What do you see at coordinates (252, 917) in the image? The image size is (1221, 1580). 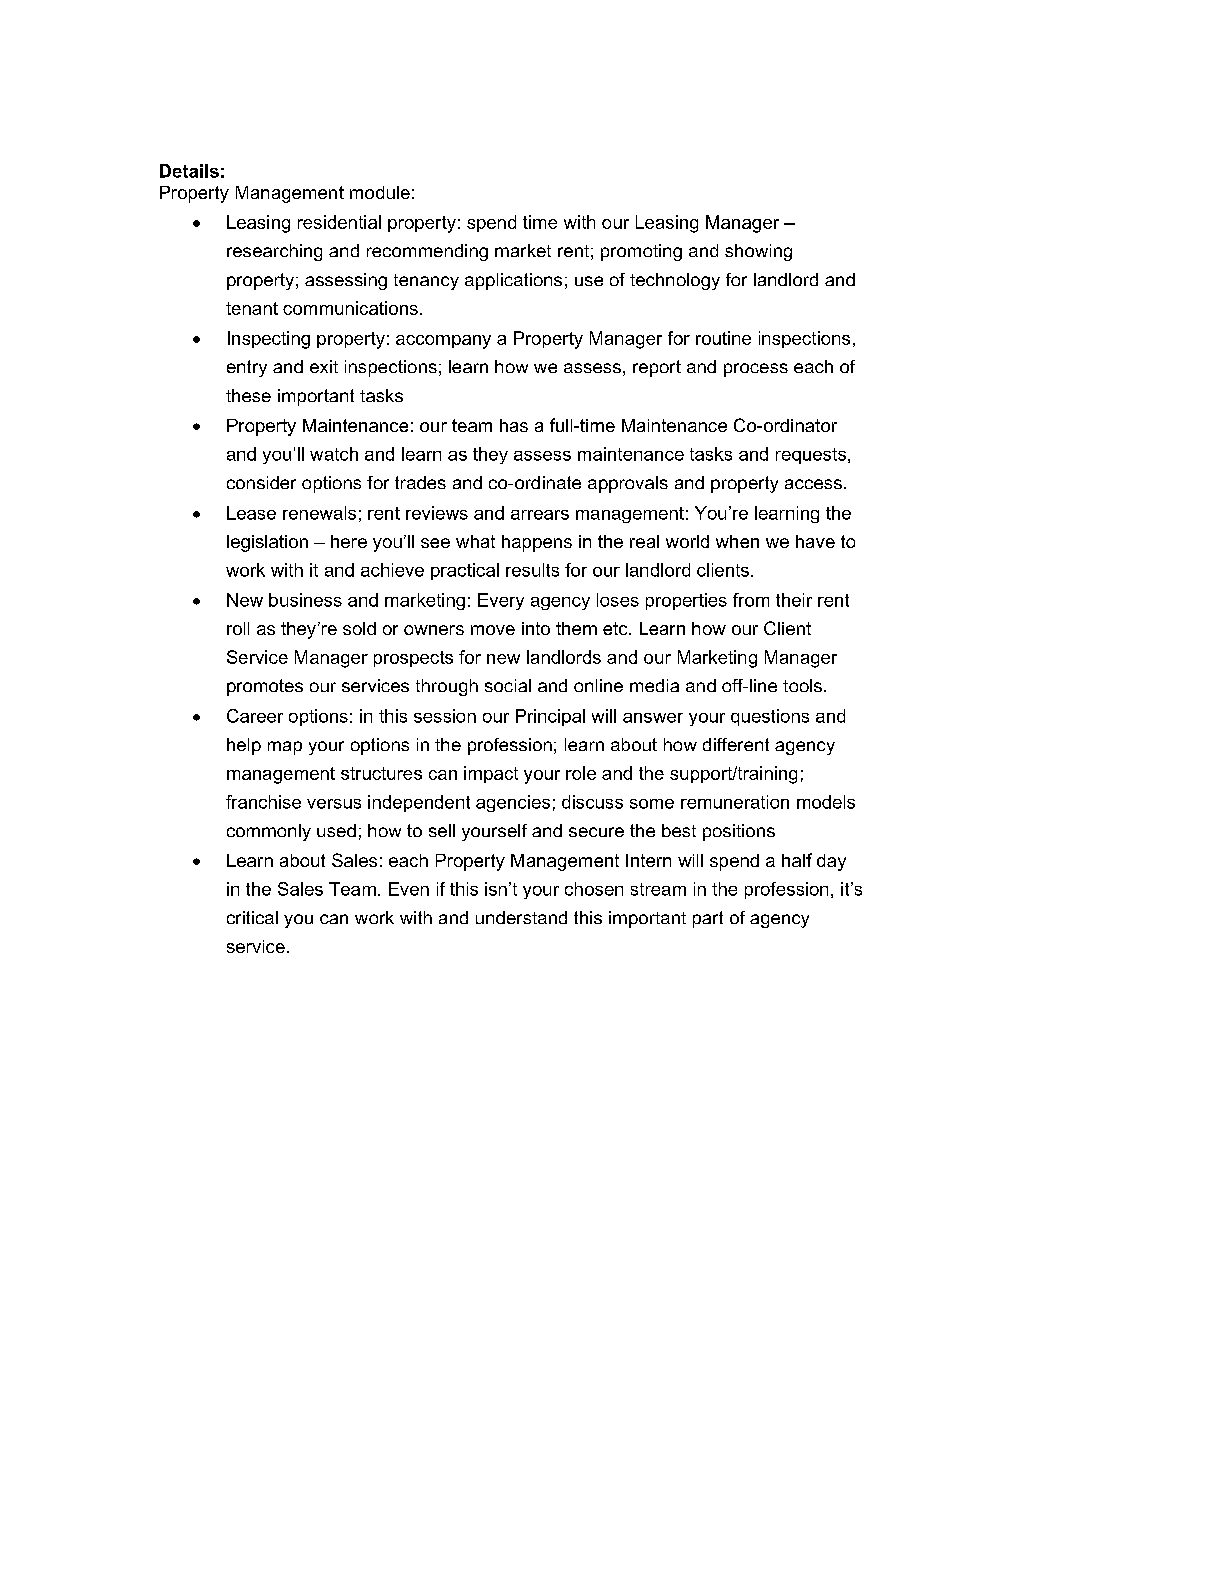 I see `critical` at bounding box center [252, 917].
